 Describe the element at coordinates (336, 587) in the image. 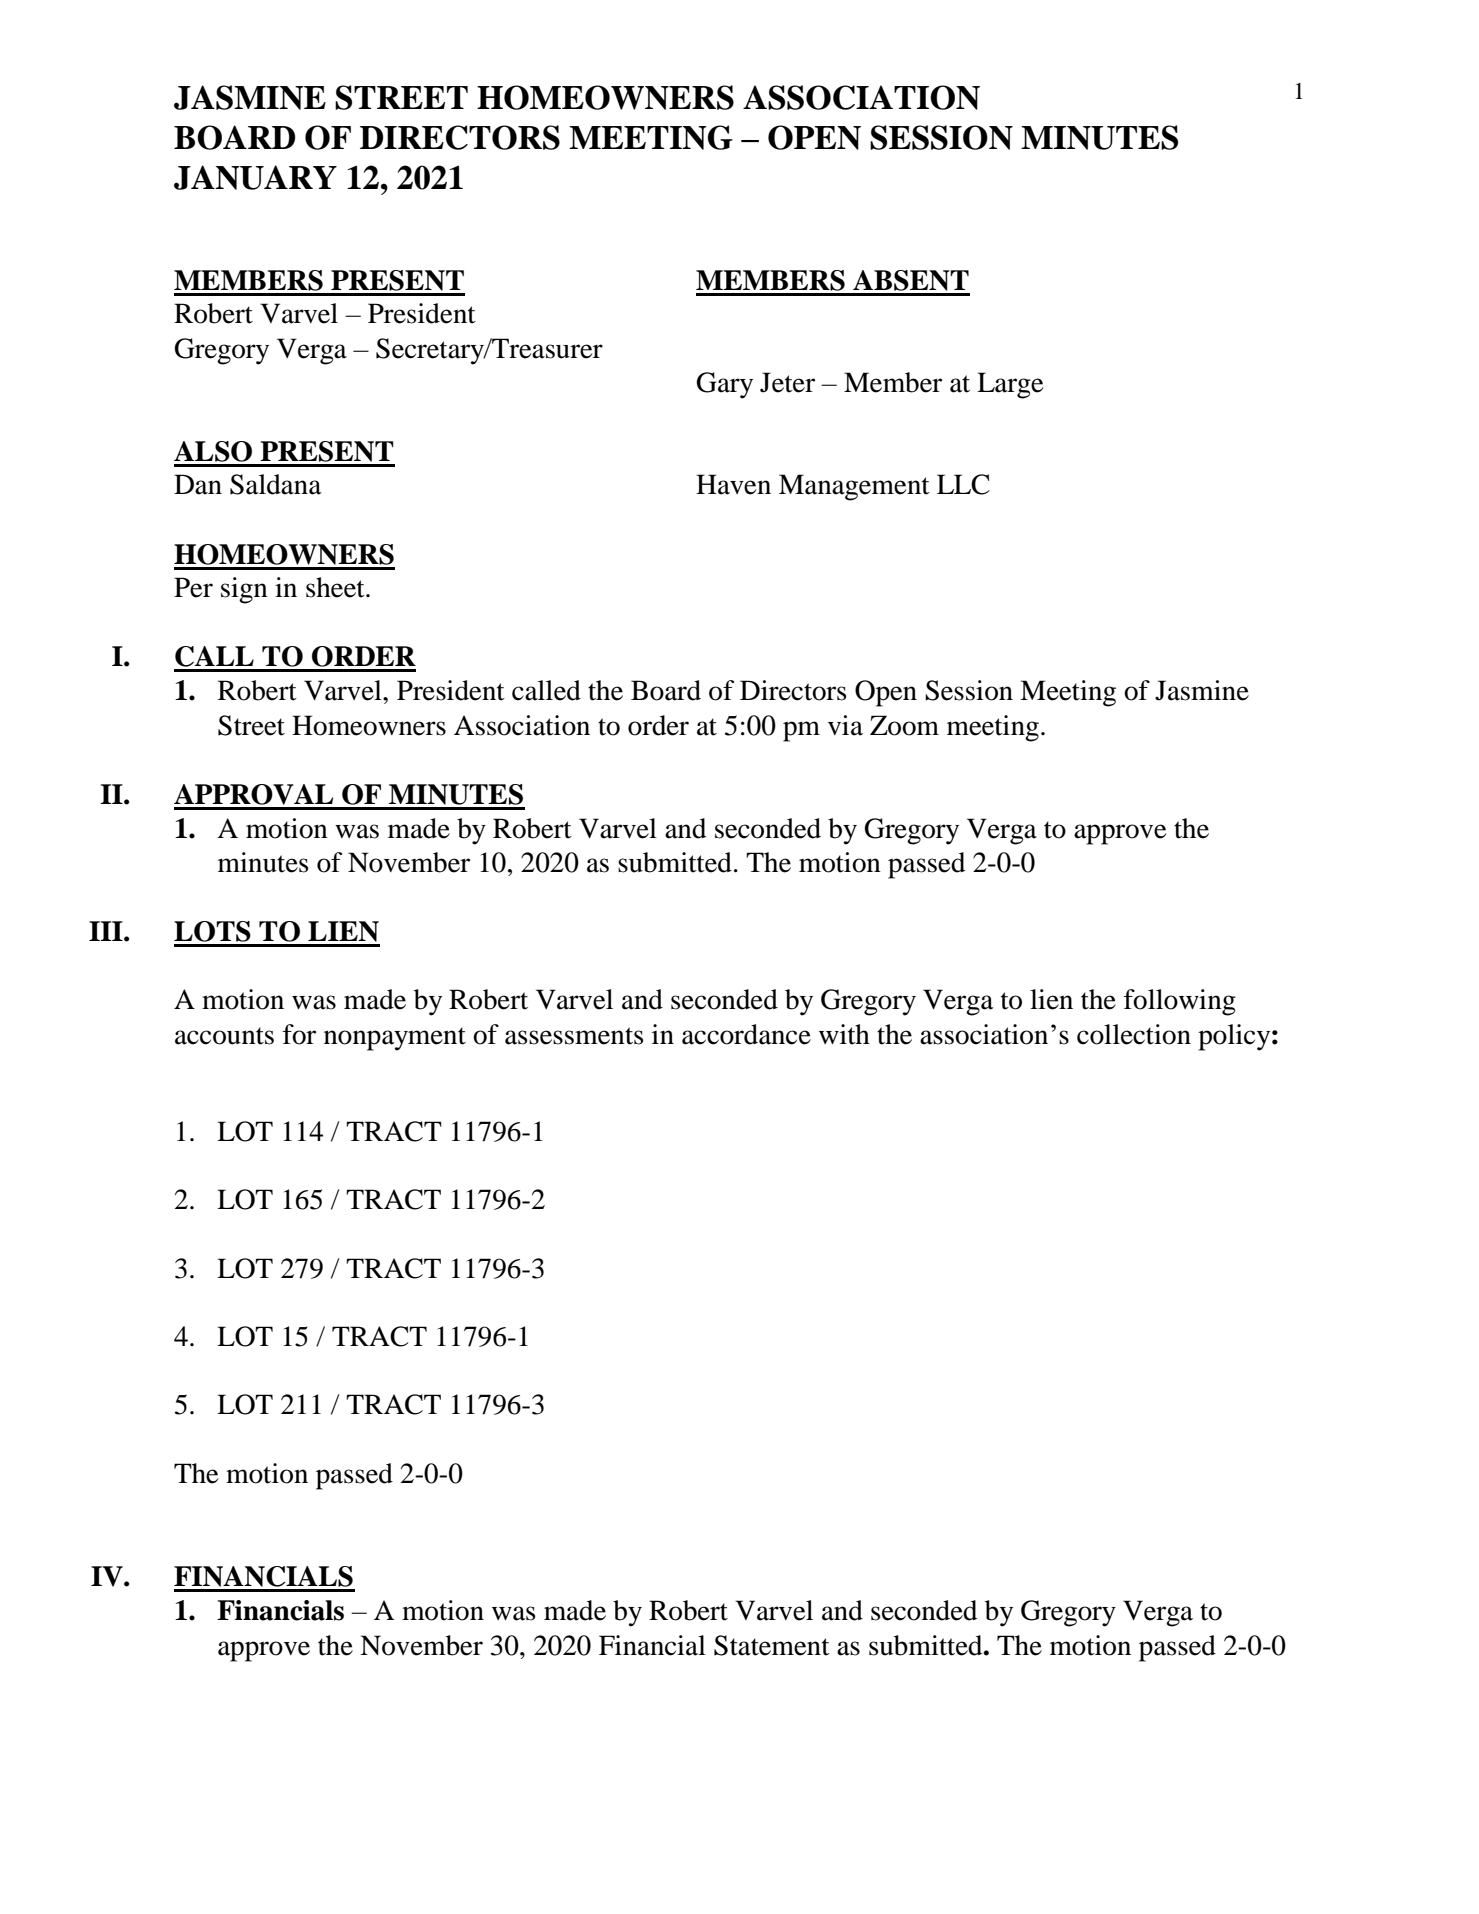

I see `sheet` at that location.
